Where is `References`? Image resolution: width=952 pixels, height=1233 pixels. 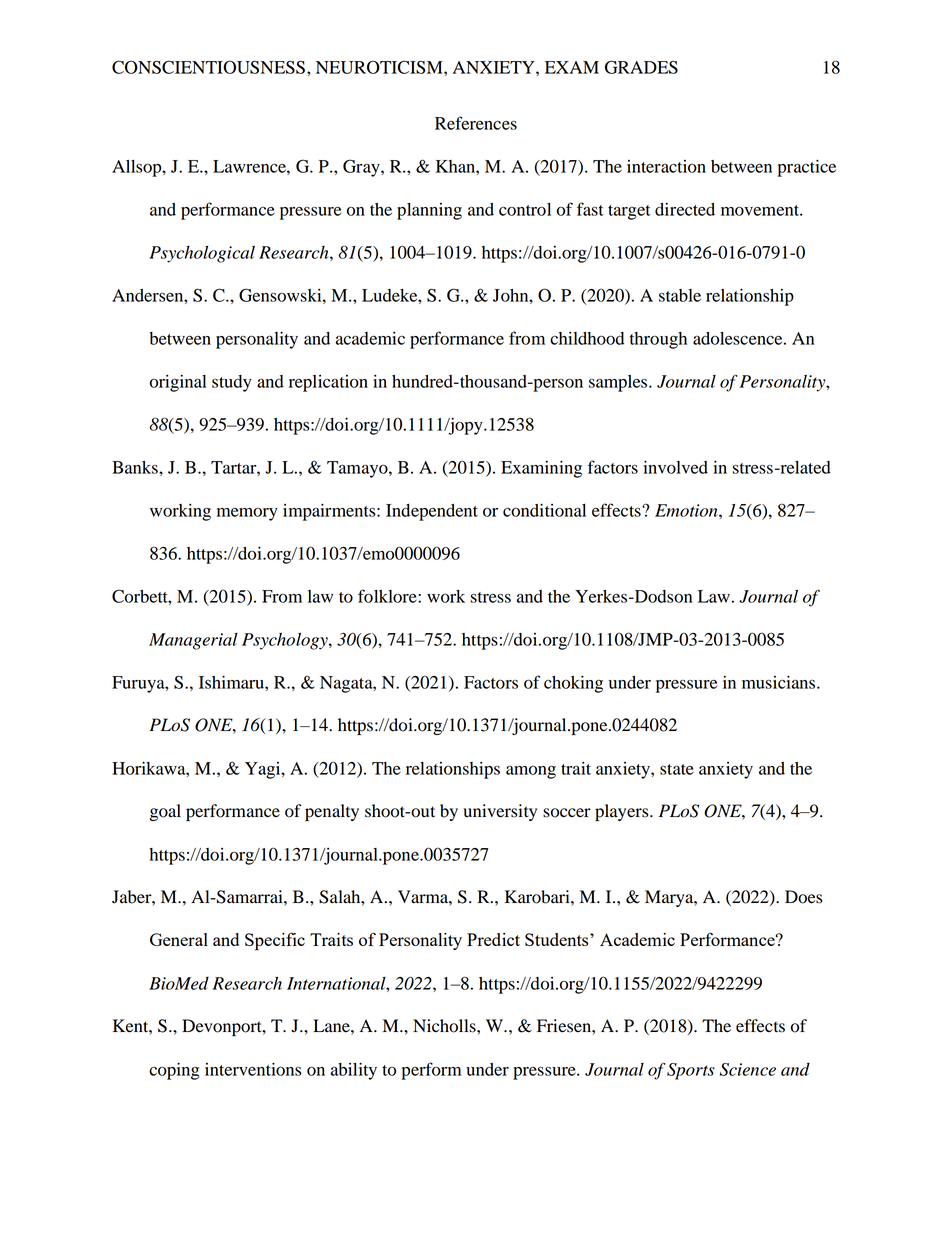 References is located at coordinates (476, 123).
